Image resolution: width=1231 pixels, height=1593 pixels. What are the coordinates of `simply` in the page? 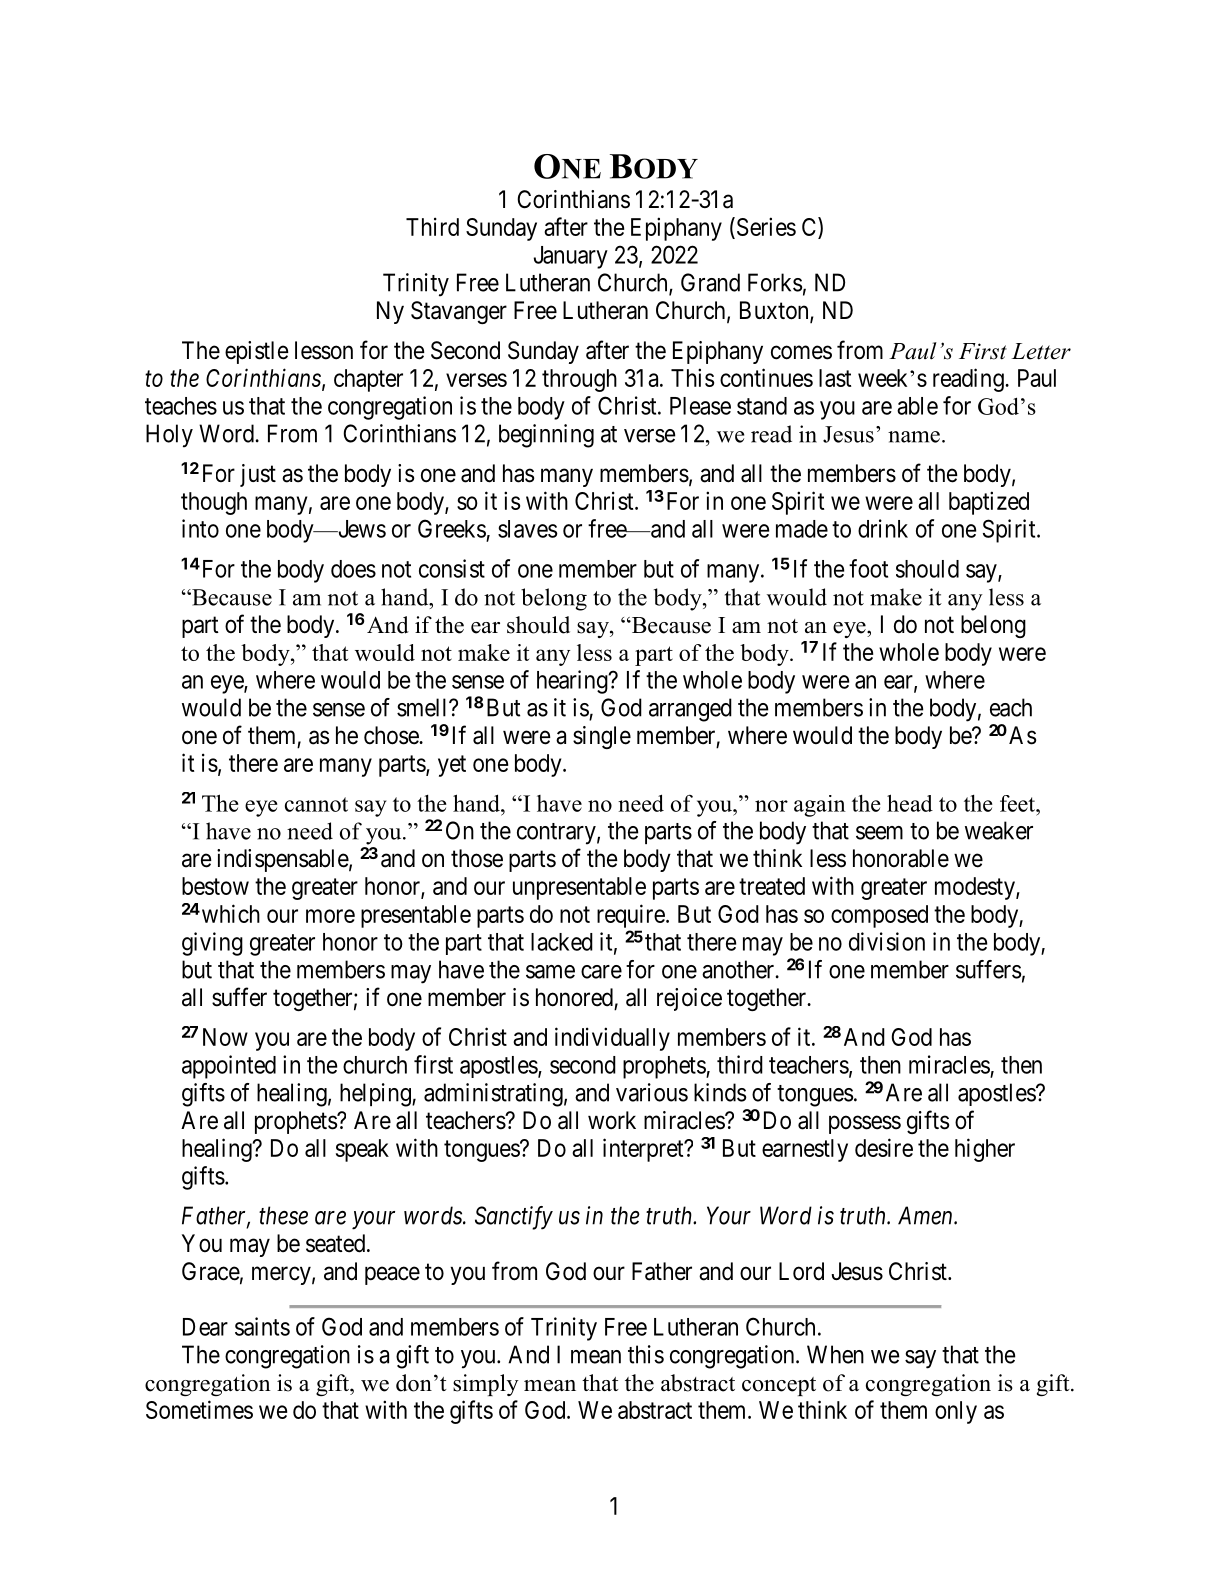 It's located at (486, 1385).
